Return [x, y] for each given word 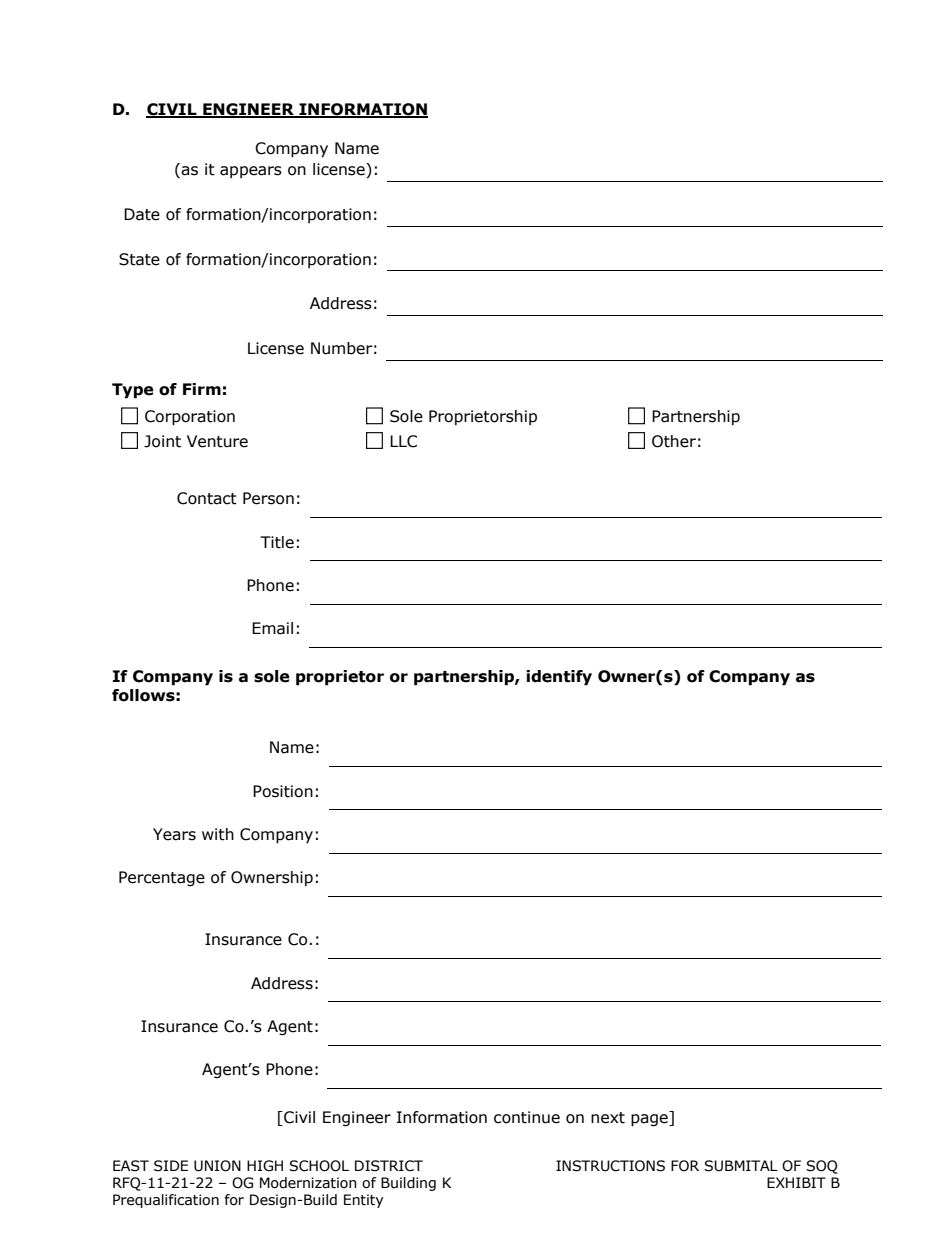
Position [283, 791]
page [650, 1120]
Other [674, 441]
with [218, 834]
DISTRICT [389, 1166]
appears [251, 172]
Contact [207, 498]
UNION [217, 1166]
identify [559, 678]
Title [277, 542]
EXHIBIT [796, 1182]
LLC [403, 441]
